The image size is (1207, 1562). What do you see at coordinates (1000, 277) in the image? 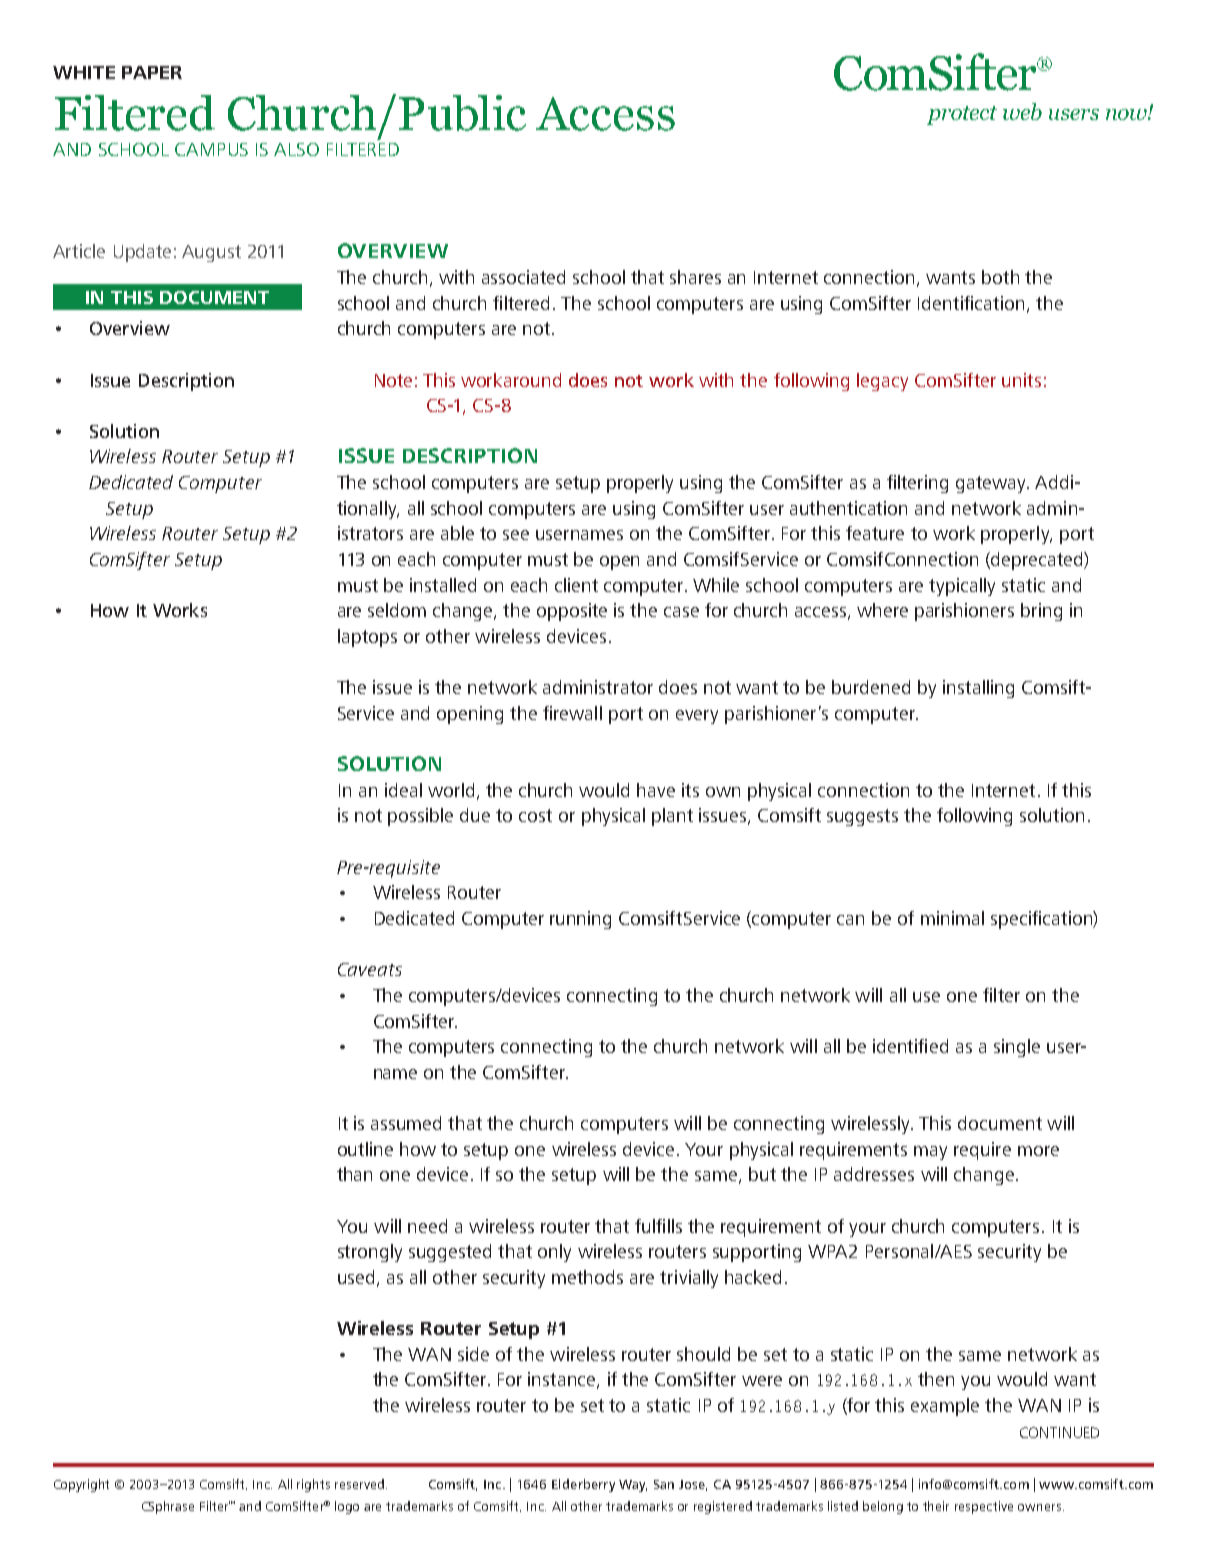
I see `both` at bounding box center [1000, 277].
